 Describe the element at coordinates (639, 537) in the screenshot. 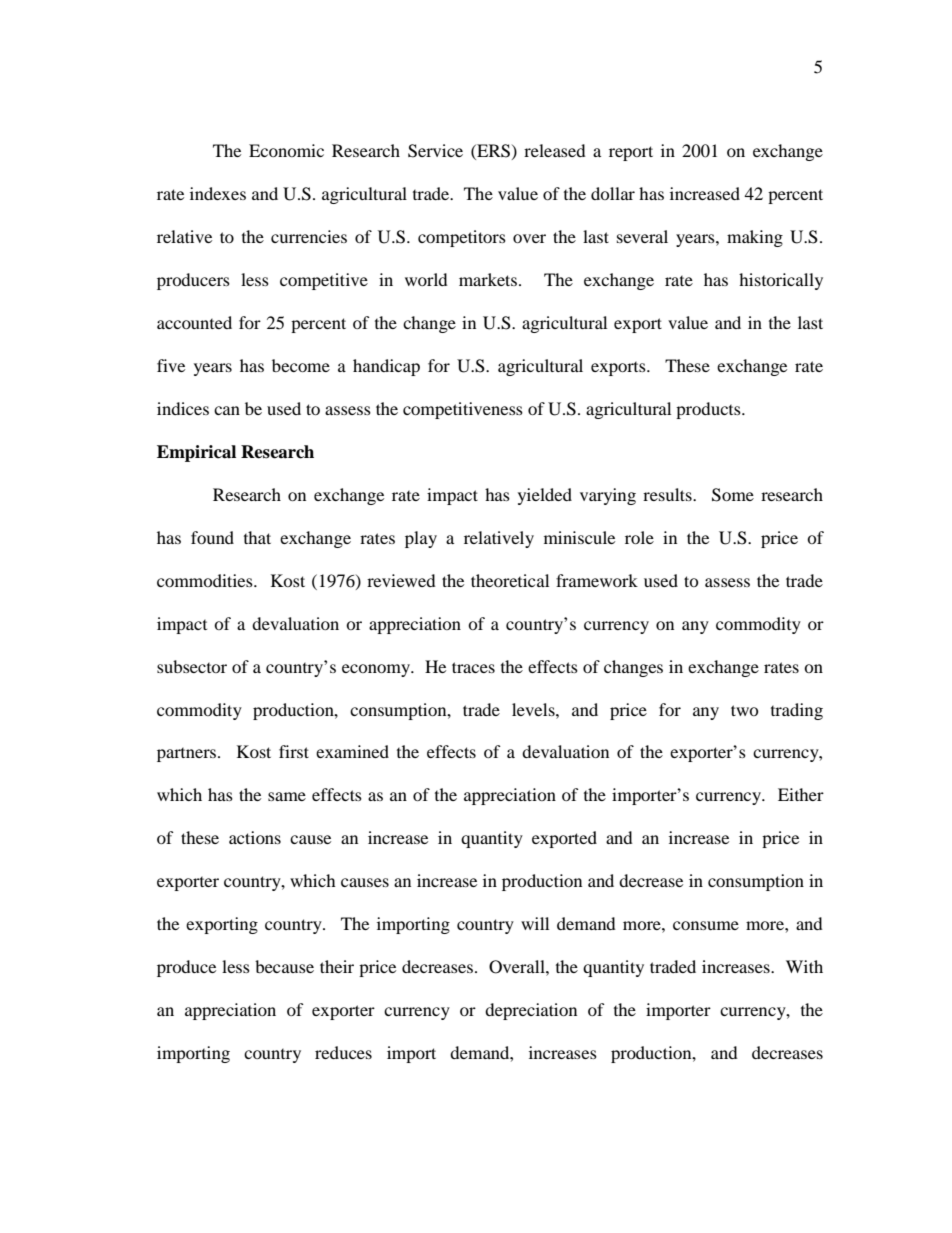

I see `role` at that location.
